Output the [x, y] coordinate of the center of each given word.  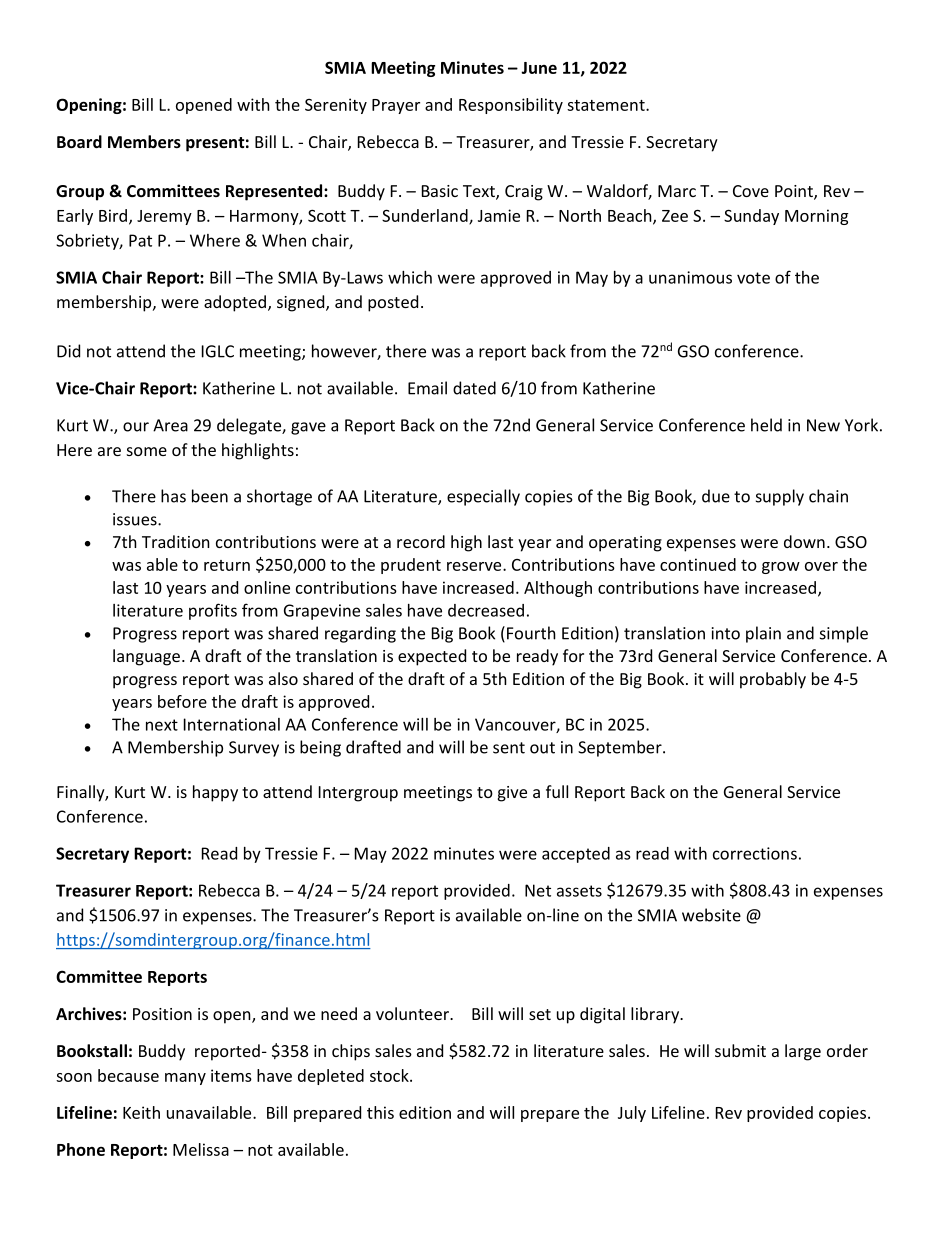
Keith [141, 1112]
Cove [751, 191]
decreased [486, 610]
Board [79, 141]
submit [740, 1050]
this [380, 1112]
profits [213, 611]
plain [763, 634]
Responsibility [511, 106]
